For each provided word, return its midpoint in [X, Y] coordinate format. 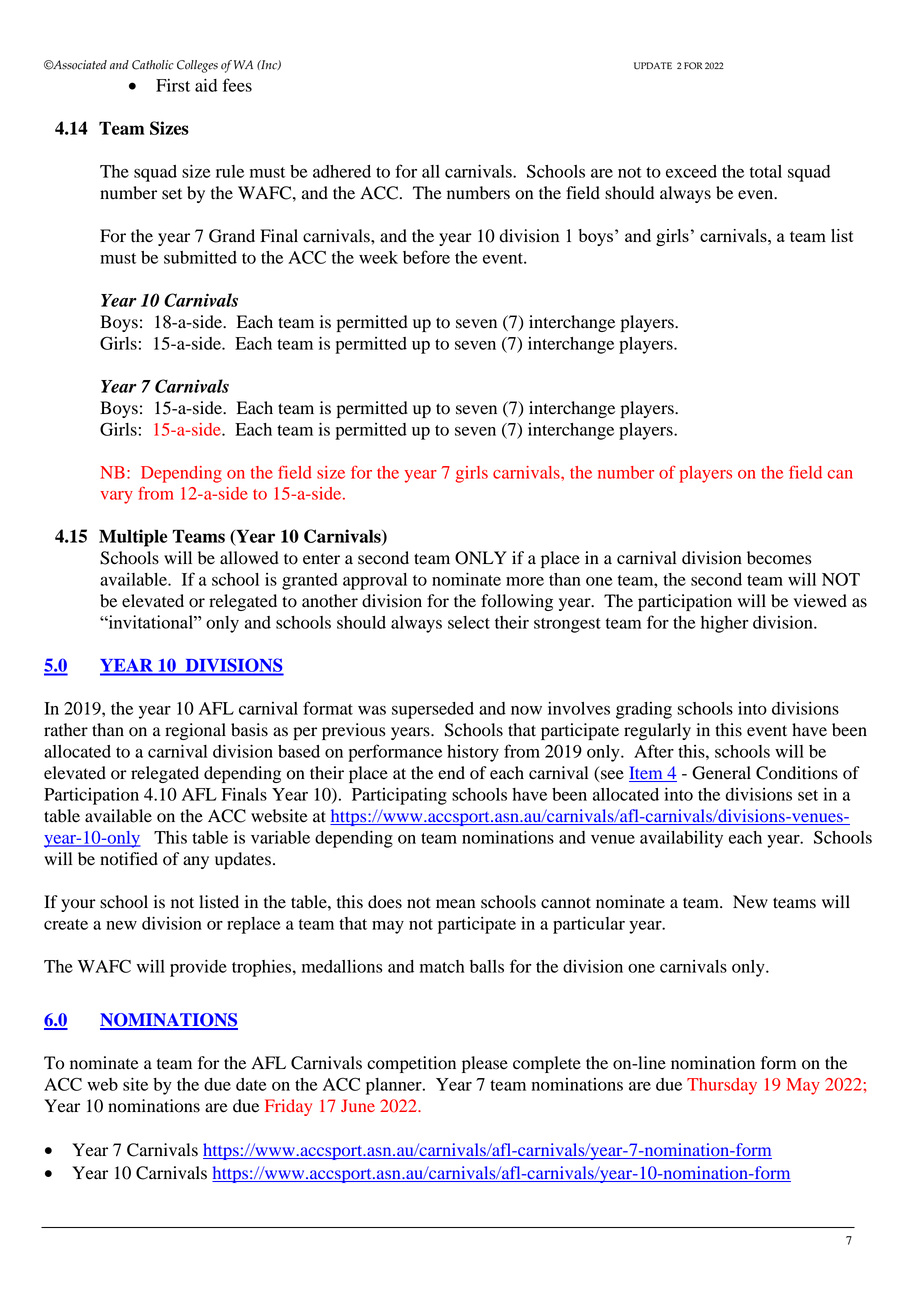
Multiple [133, 538]
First [173, 85]
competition [411, 1064]
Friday [288, 1107]
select [469, 622]
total [766, 171]
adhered [342, 171]
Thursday [722, 1086]
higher [725, 624]
